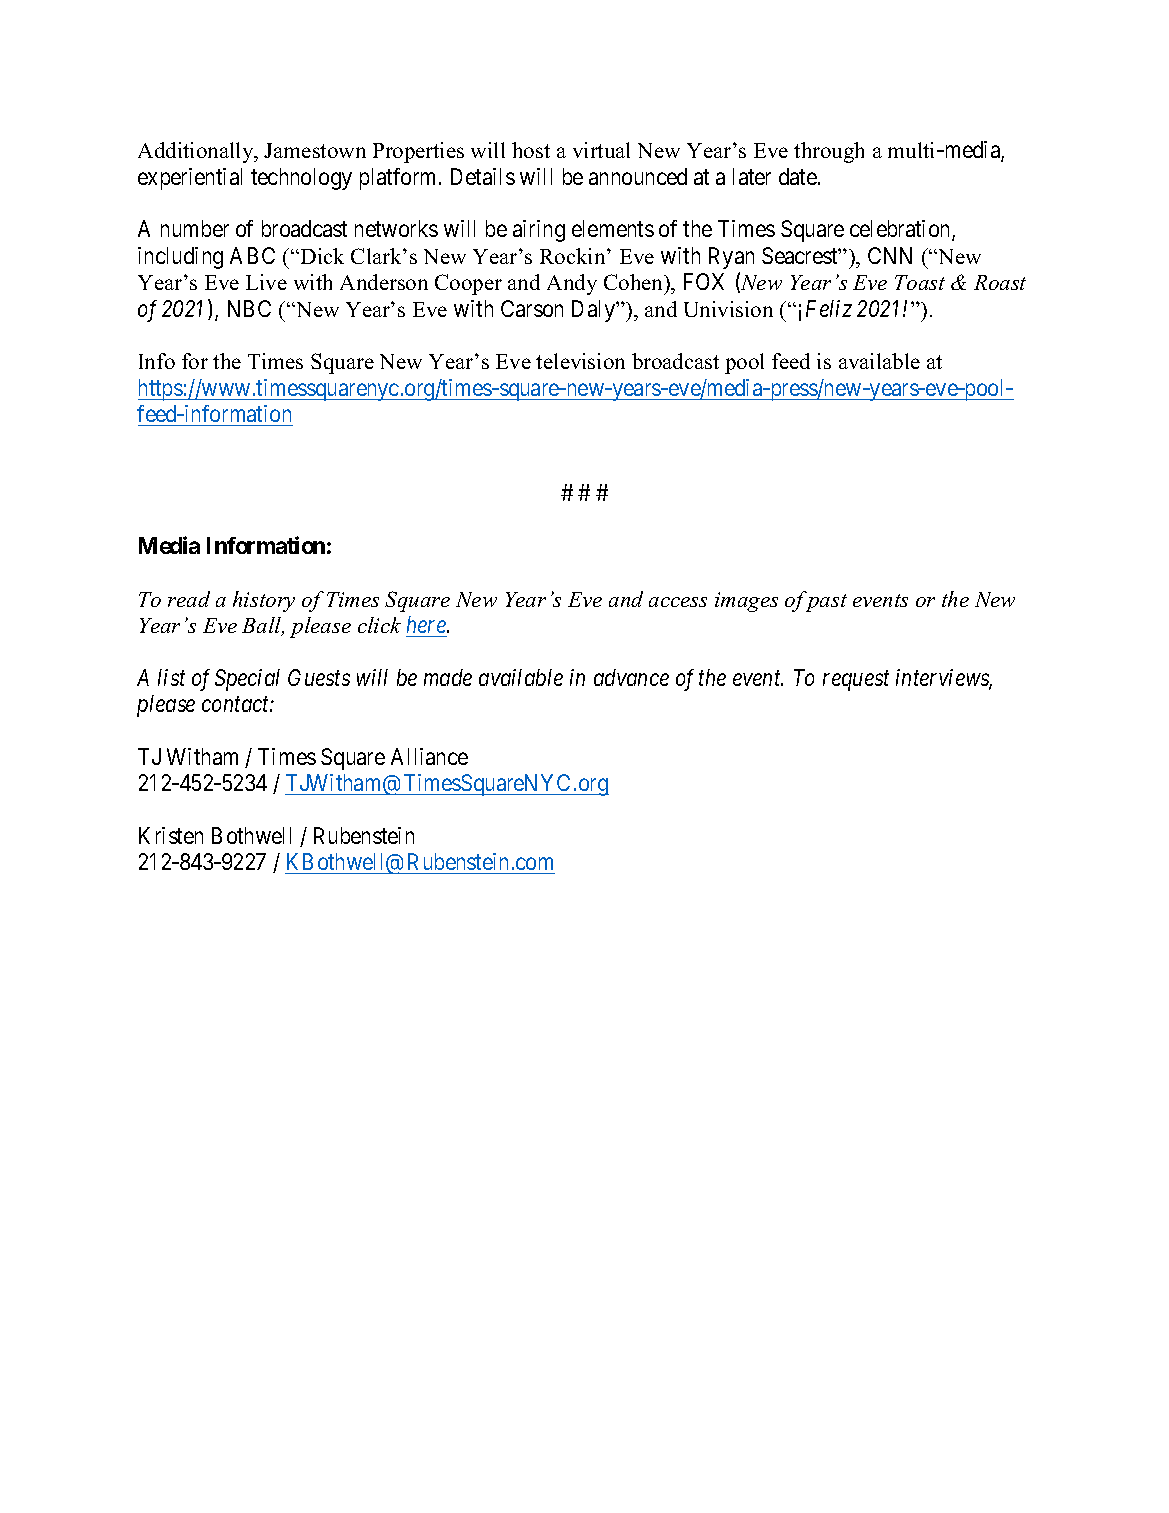  Describe the element at coordinates (678, 602) in the image. I see `access` at that location.
